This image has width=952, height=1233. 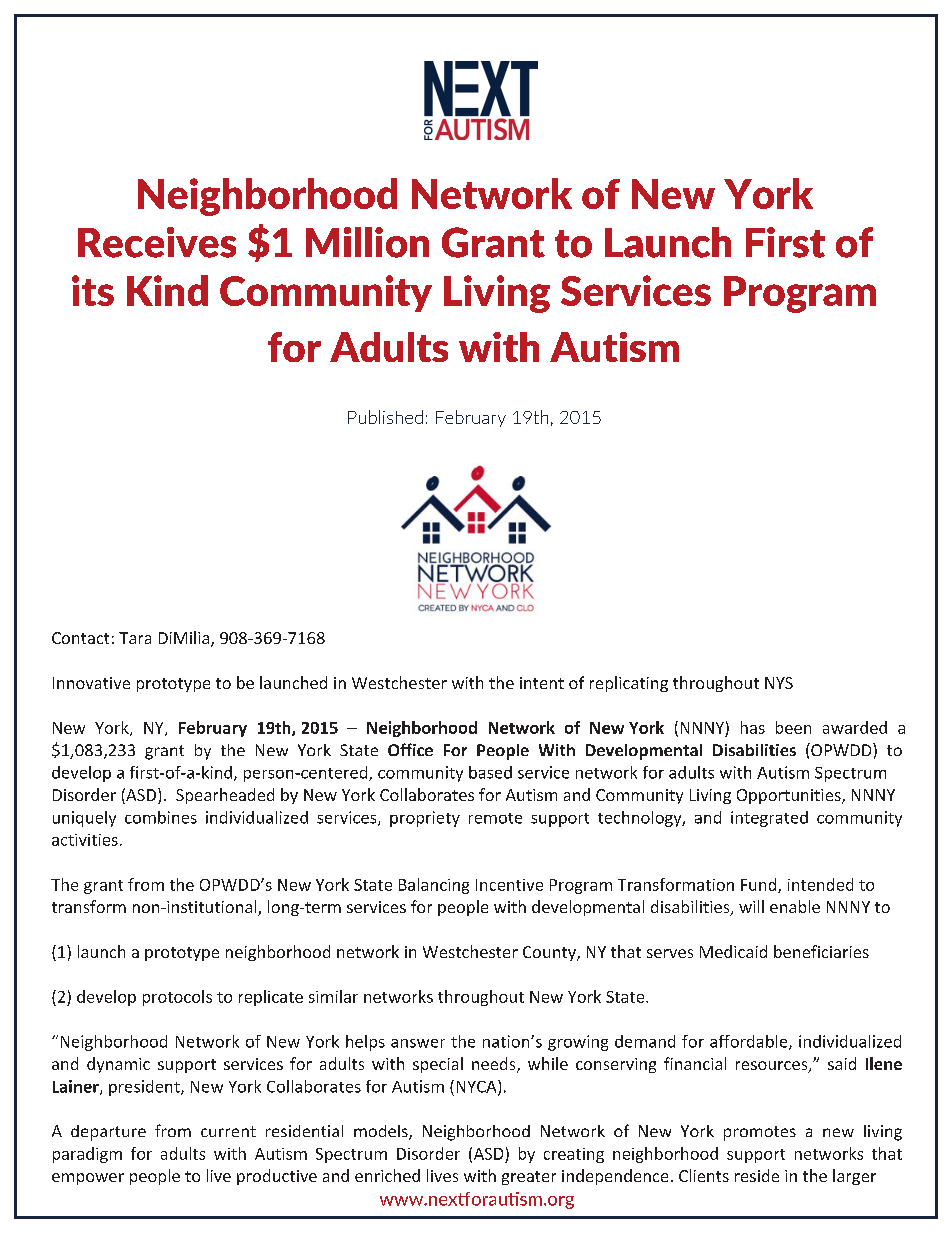 I want to click on combines, so click(x=161, y=817).
